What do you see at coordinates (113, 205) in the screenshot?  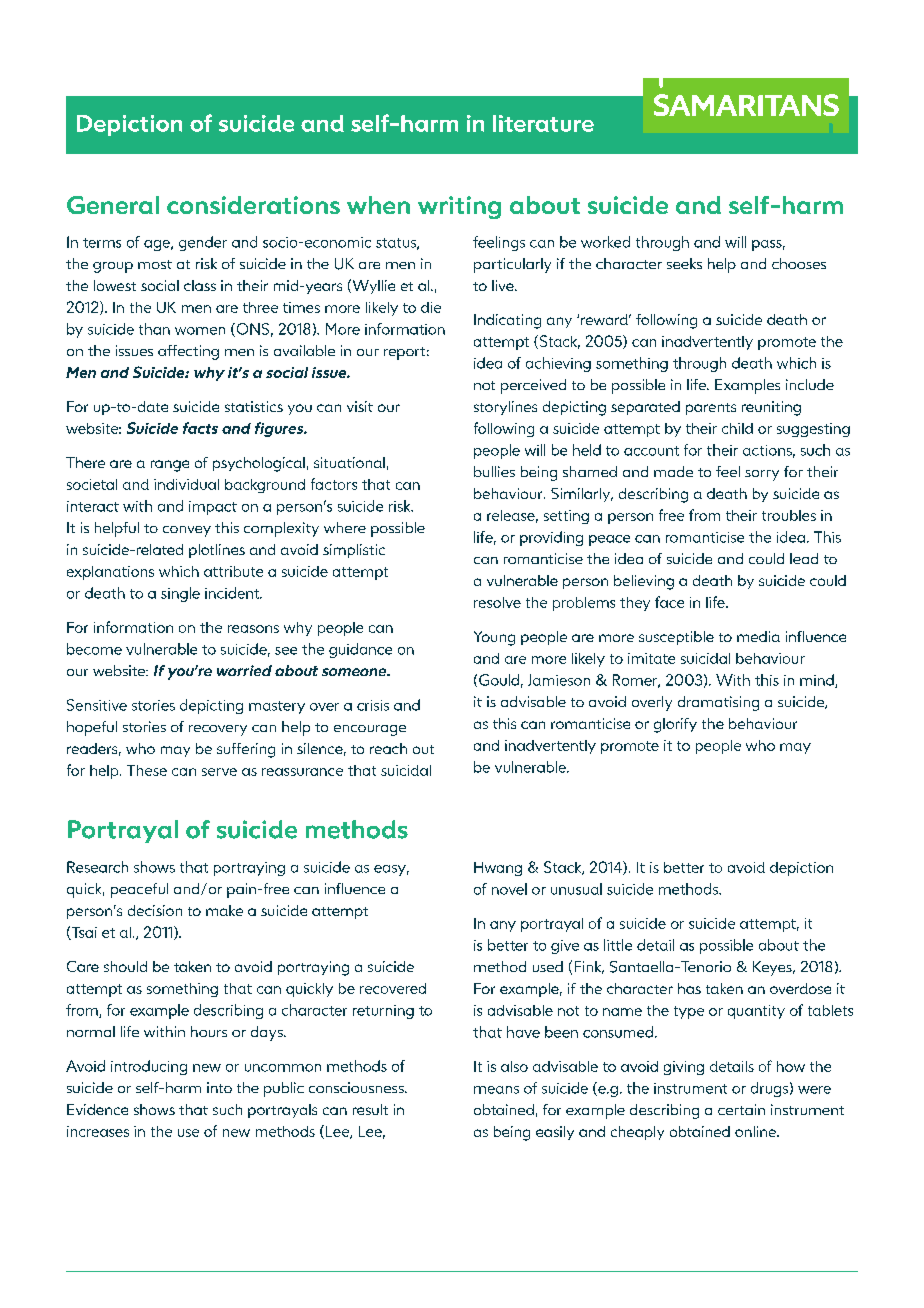 I see `General` at bounding box center [113, 205].
